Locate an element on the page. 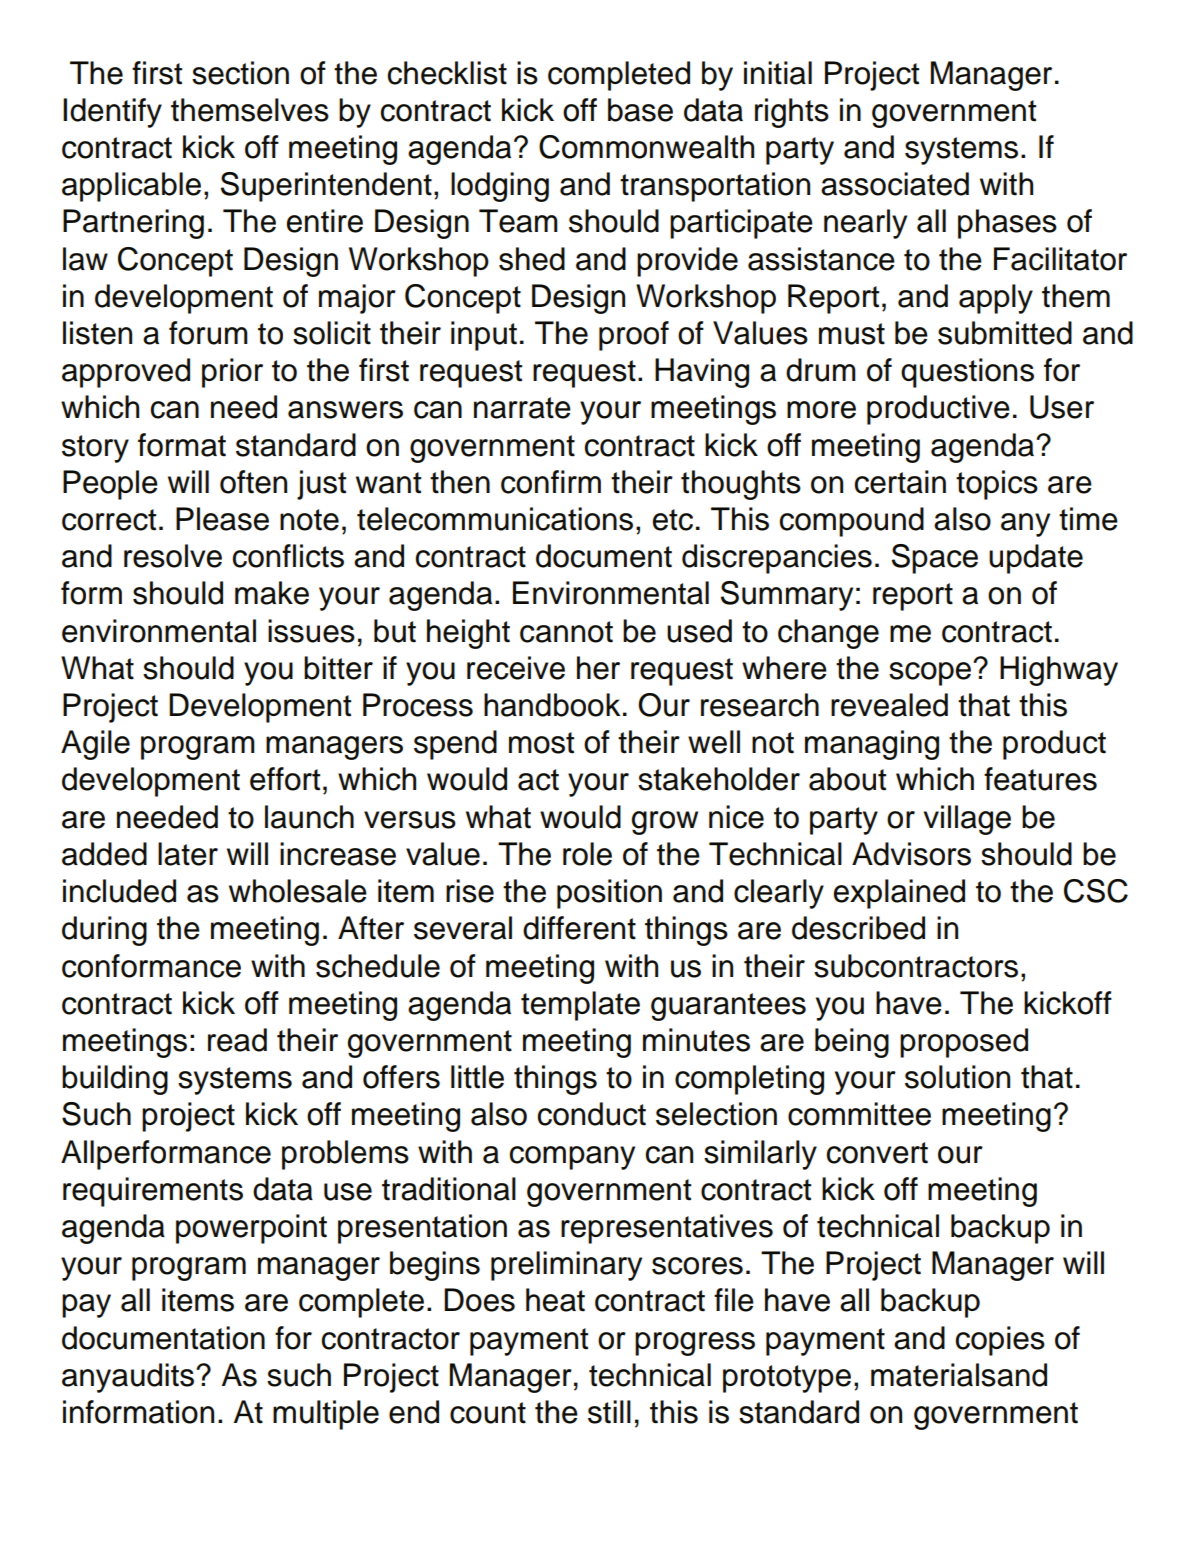 The width and height of the page is (1199, 1551). associated is located at coordinates (895, 184).
